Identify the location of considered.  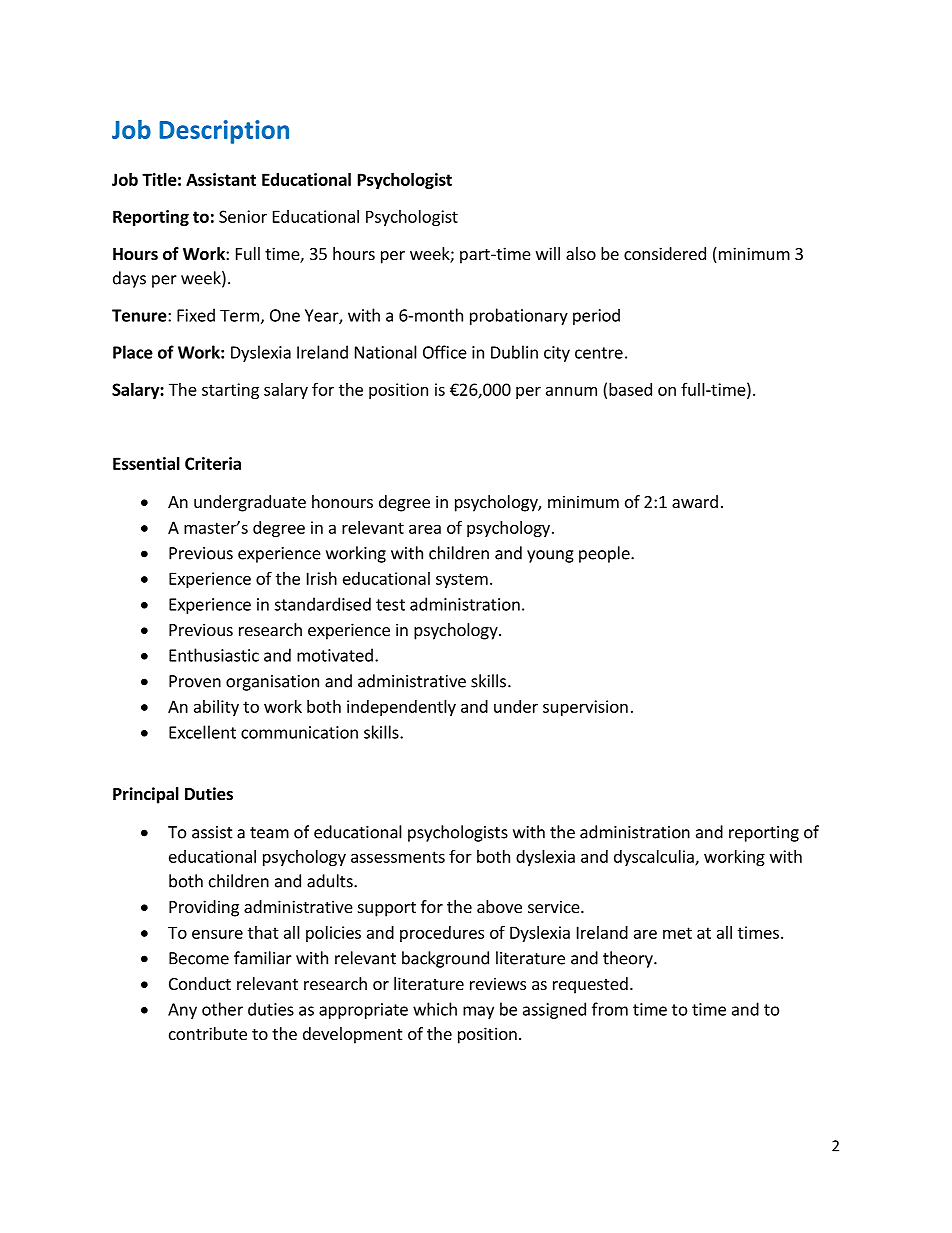
(665, 253).
